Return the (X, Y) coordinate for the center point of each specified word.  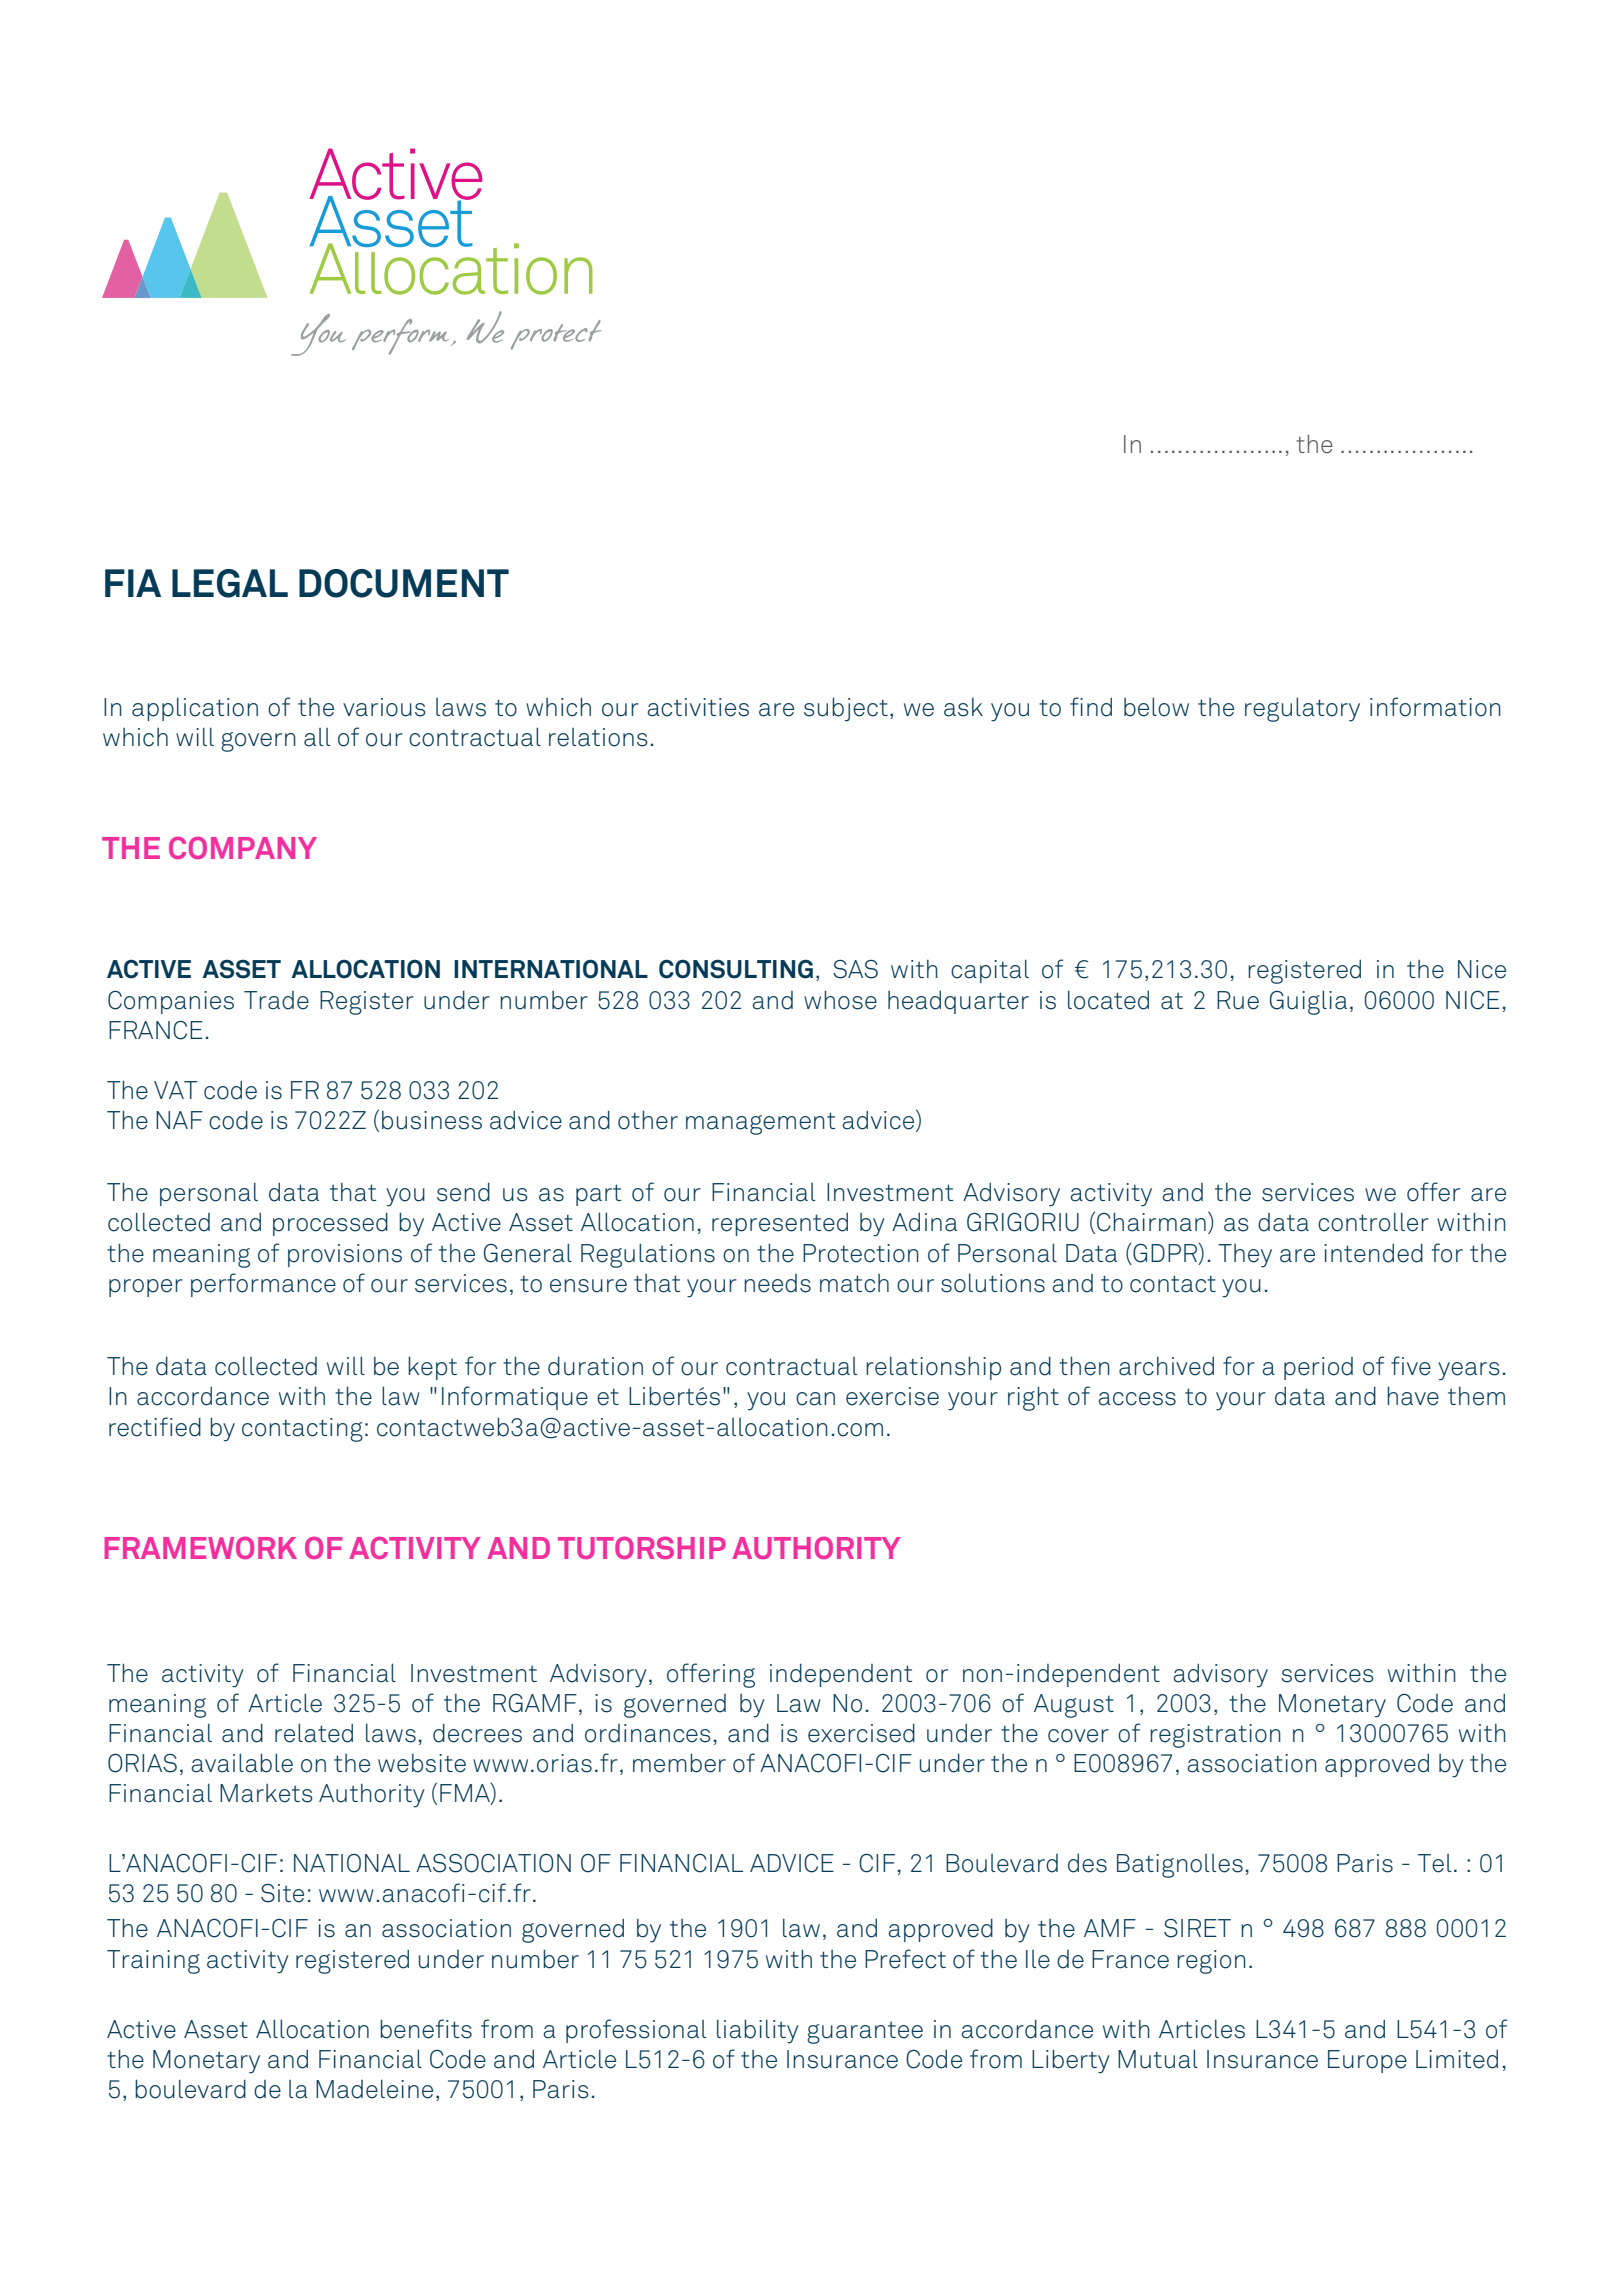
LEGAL (230, 583)
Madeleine (374, 2089)
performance (263, 1285)
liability (758, 2031)
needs (777, 1283)
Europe (1367, 2061)
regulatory (1302, 709)
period (1318, 1368)
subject (846, 709)
